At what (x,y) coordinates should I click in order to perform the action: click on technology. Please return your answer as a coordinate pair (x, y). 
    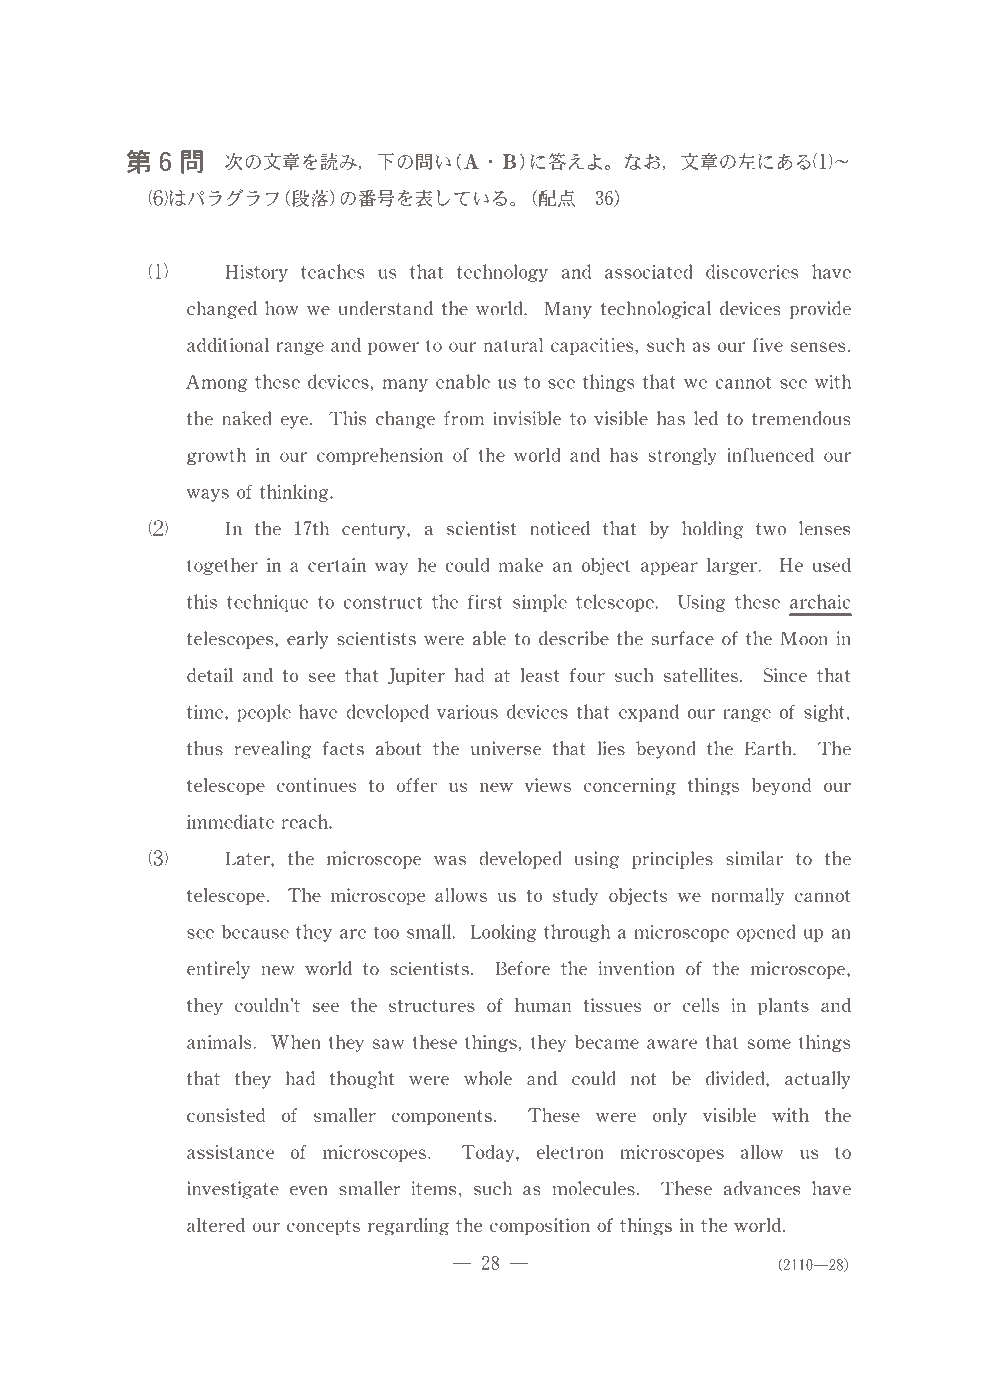
    Looking at the image, I should click on (502, 273).
